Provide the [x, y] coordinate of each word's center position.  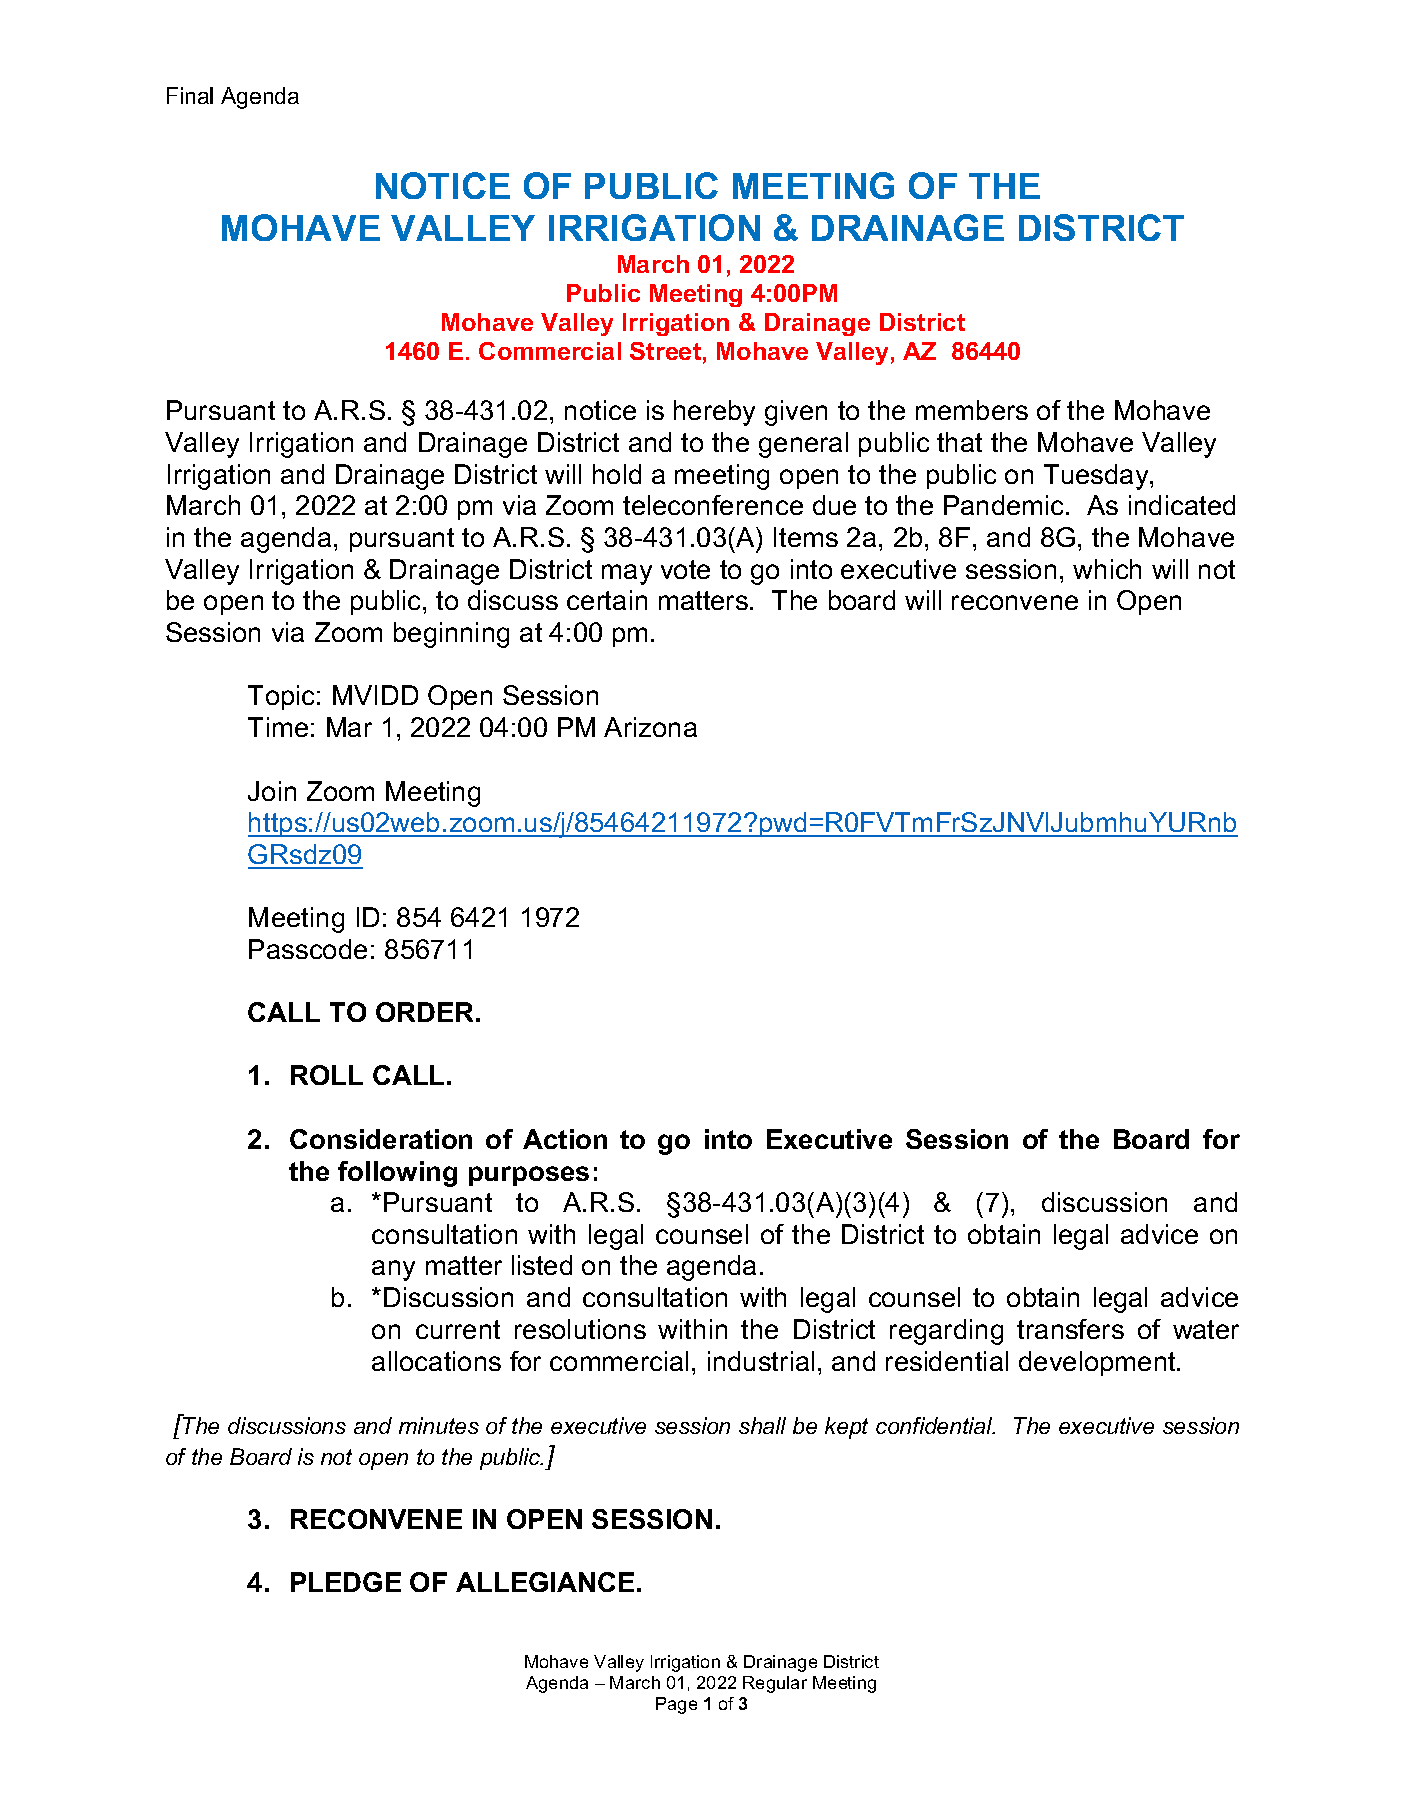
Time [278, 727]
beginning [451, 635]
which [1107, 569]
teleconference [713, 505]
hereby [714, 413]
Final [190, 95]
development [1098, 1363]
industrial [761, 1361]
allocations [436, 1361]
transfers [1070, 1329]
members [972, 410]
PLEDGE [346, 1582]
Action [565, 1139]
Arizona [650, 727]
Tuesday [1097, 477]
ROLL [327, 1075]
